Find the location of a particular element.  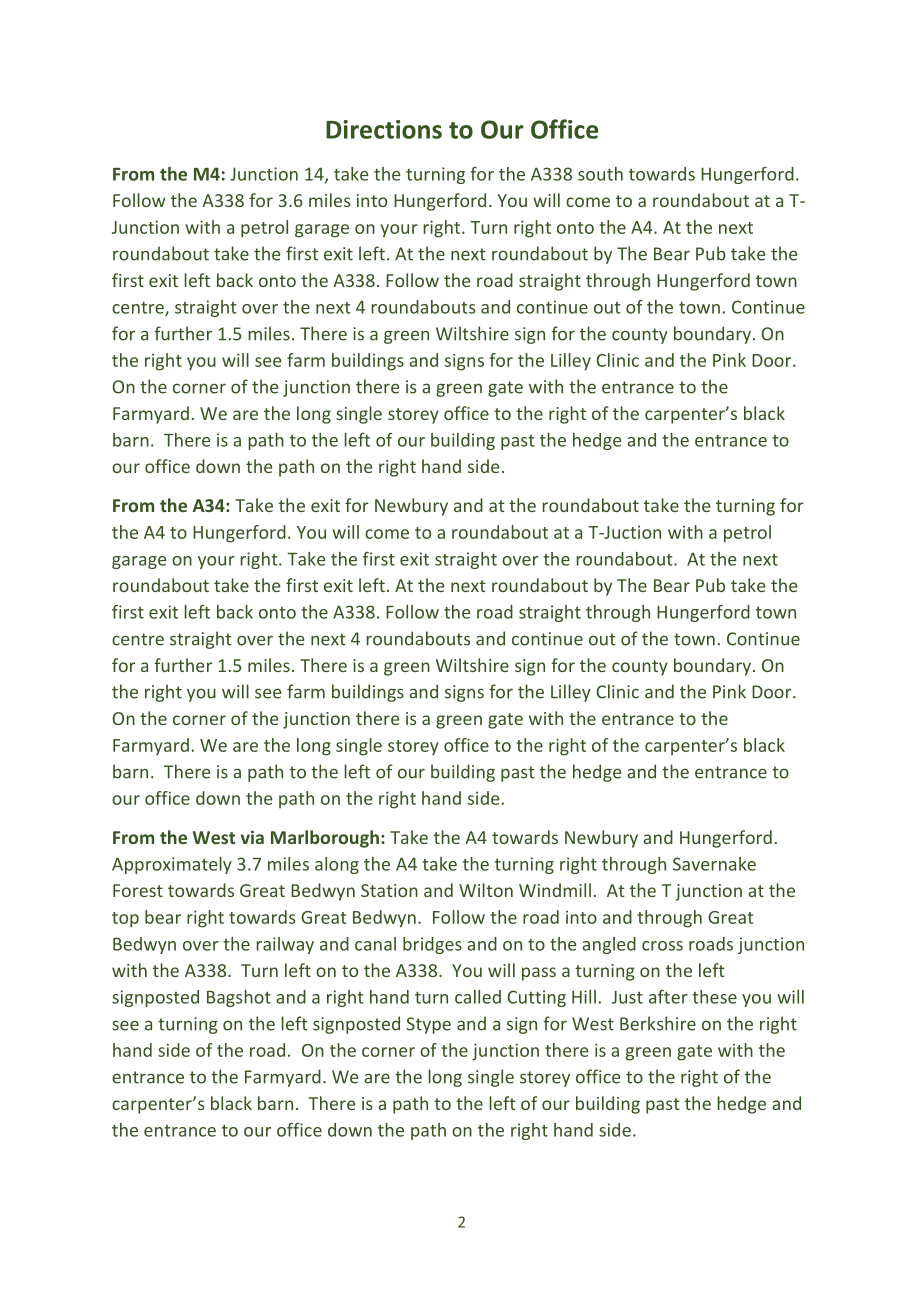

Station is located at coordinates (389, 890).
